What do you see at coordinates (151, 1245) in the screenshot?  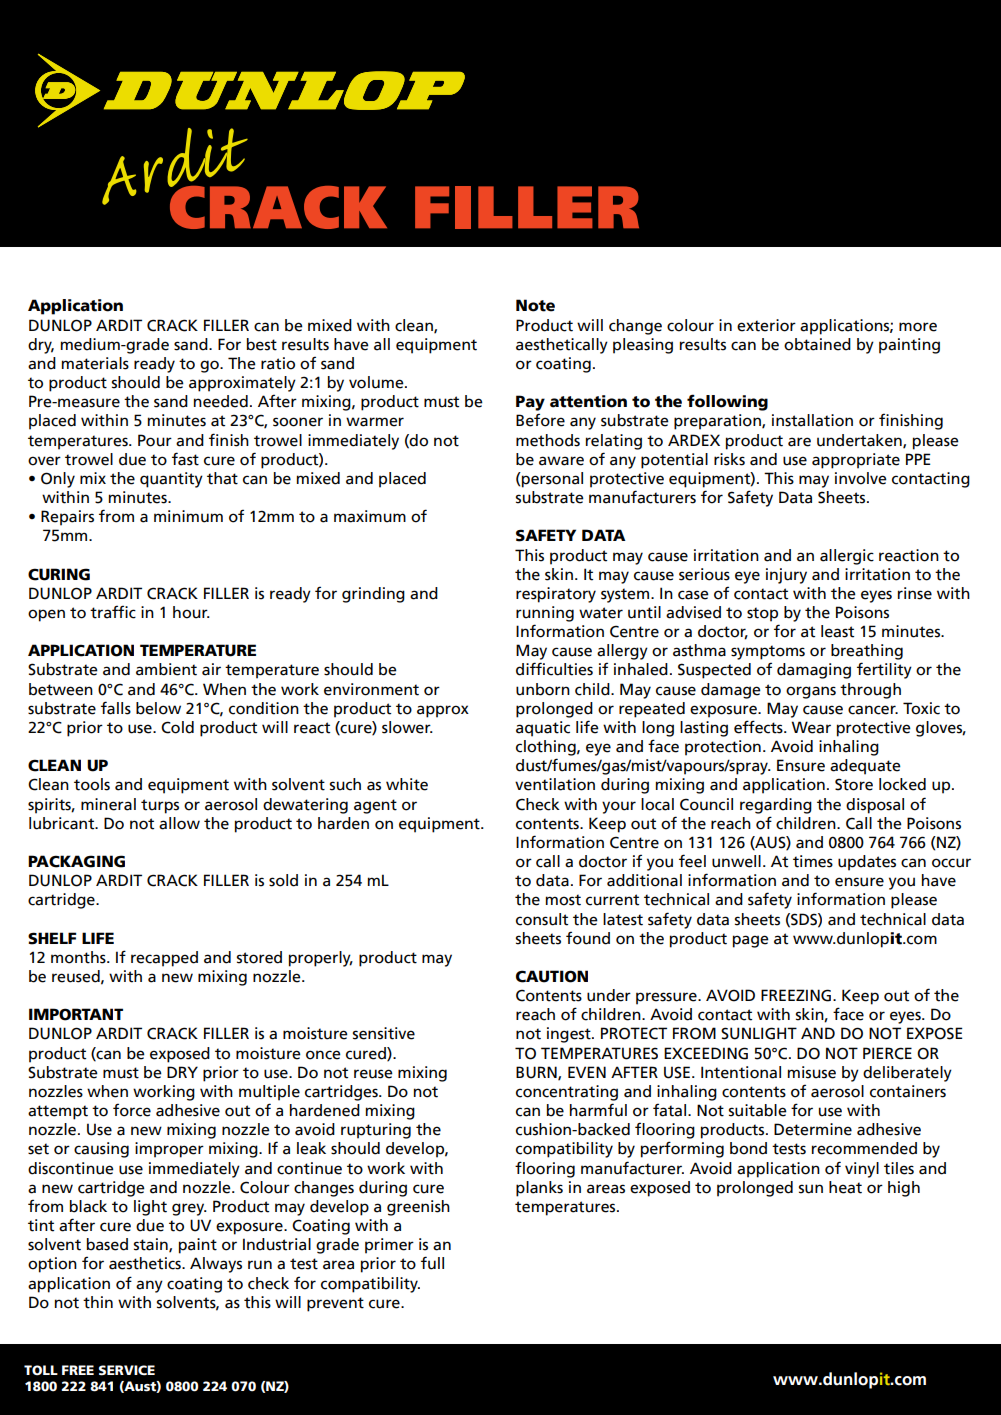 I see `stain` at bounding box center [151, 1245].
